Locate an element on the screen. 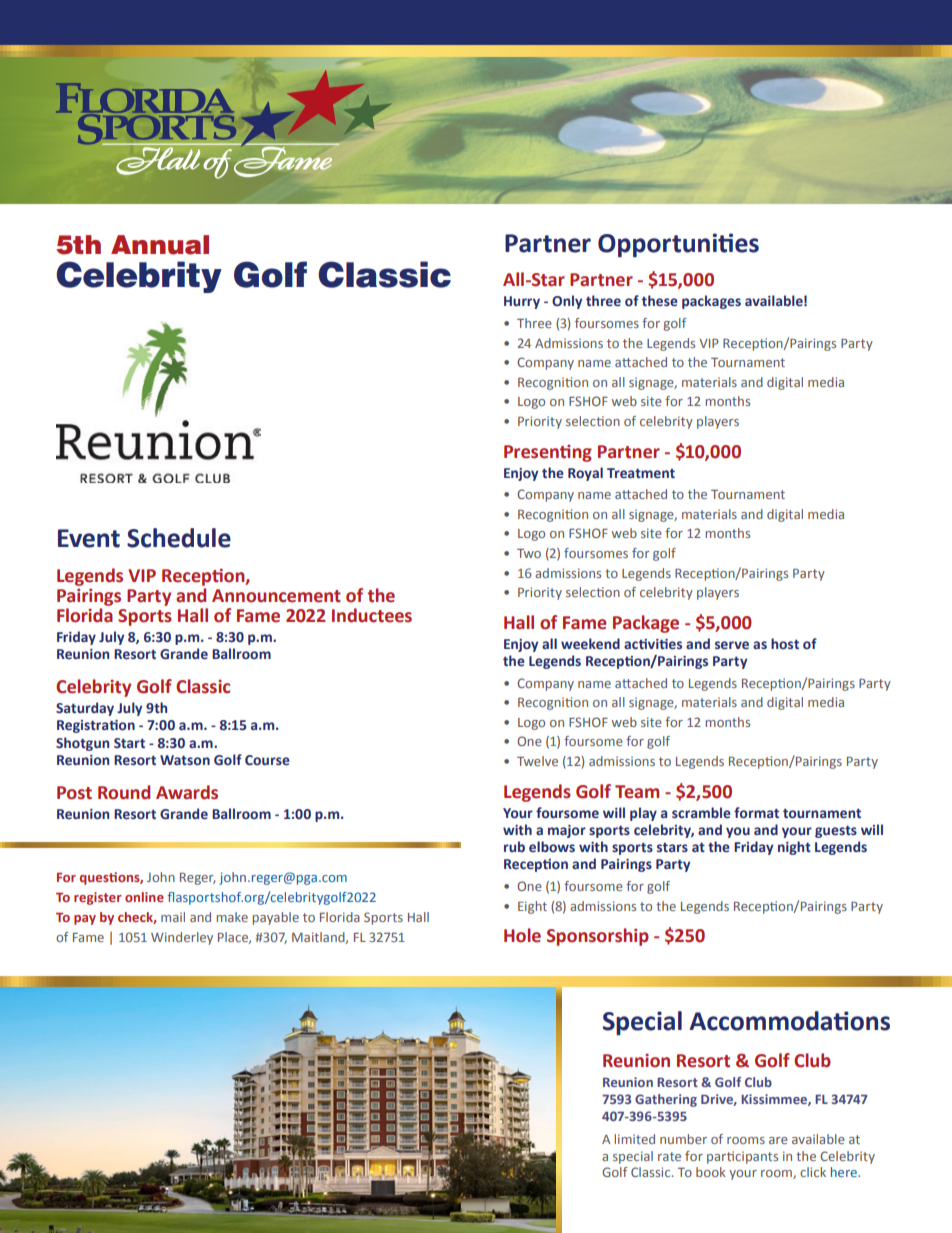  Opportunities is located at coordinates (678, 245).
